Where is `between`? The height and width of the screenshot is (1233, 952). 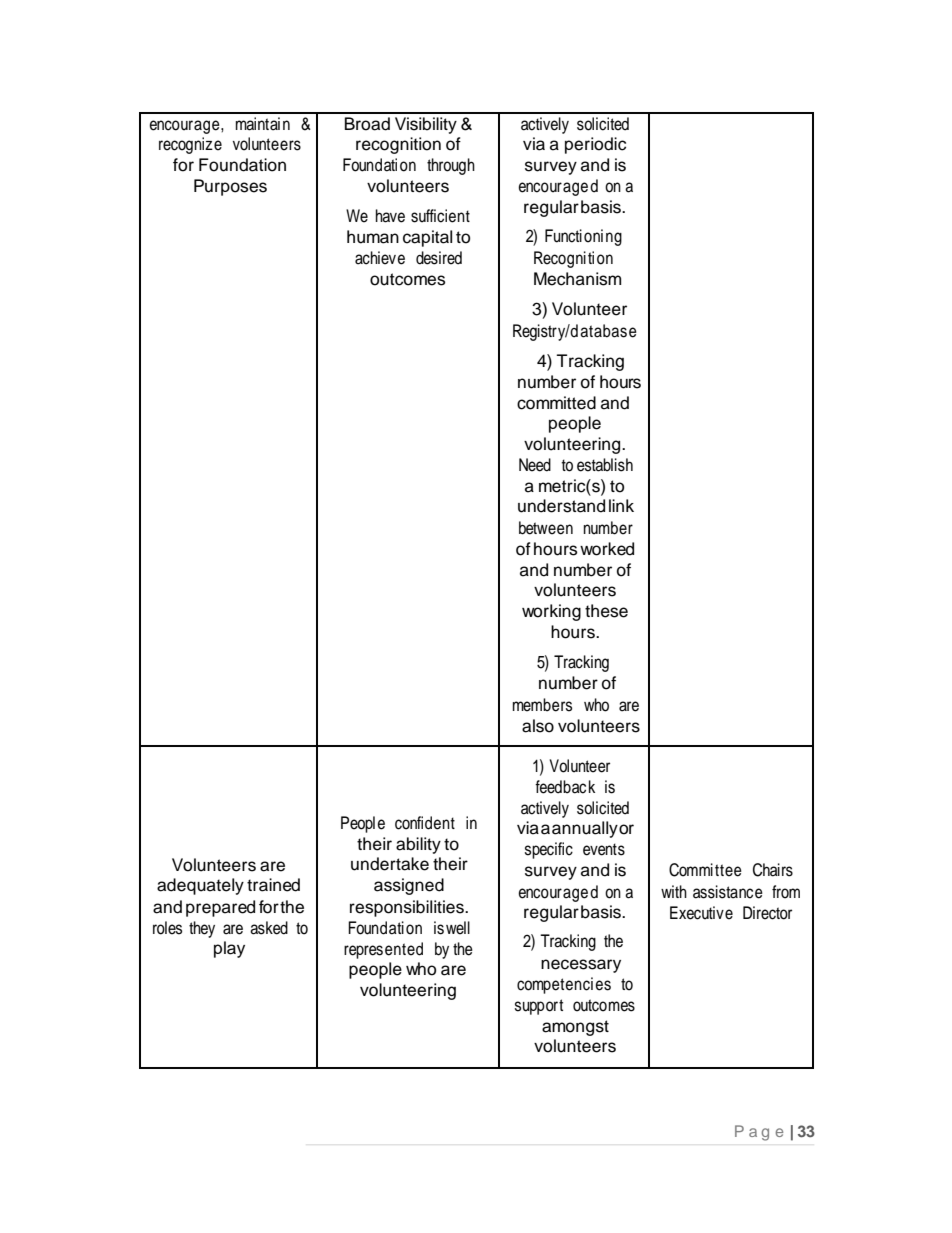
between is located at coordinates (546, 528).
